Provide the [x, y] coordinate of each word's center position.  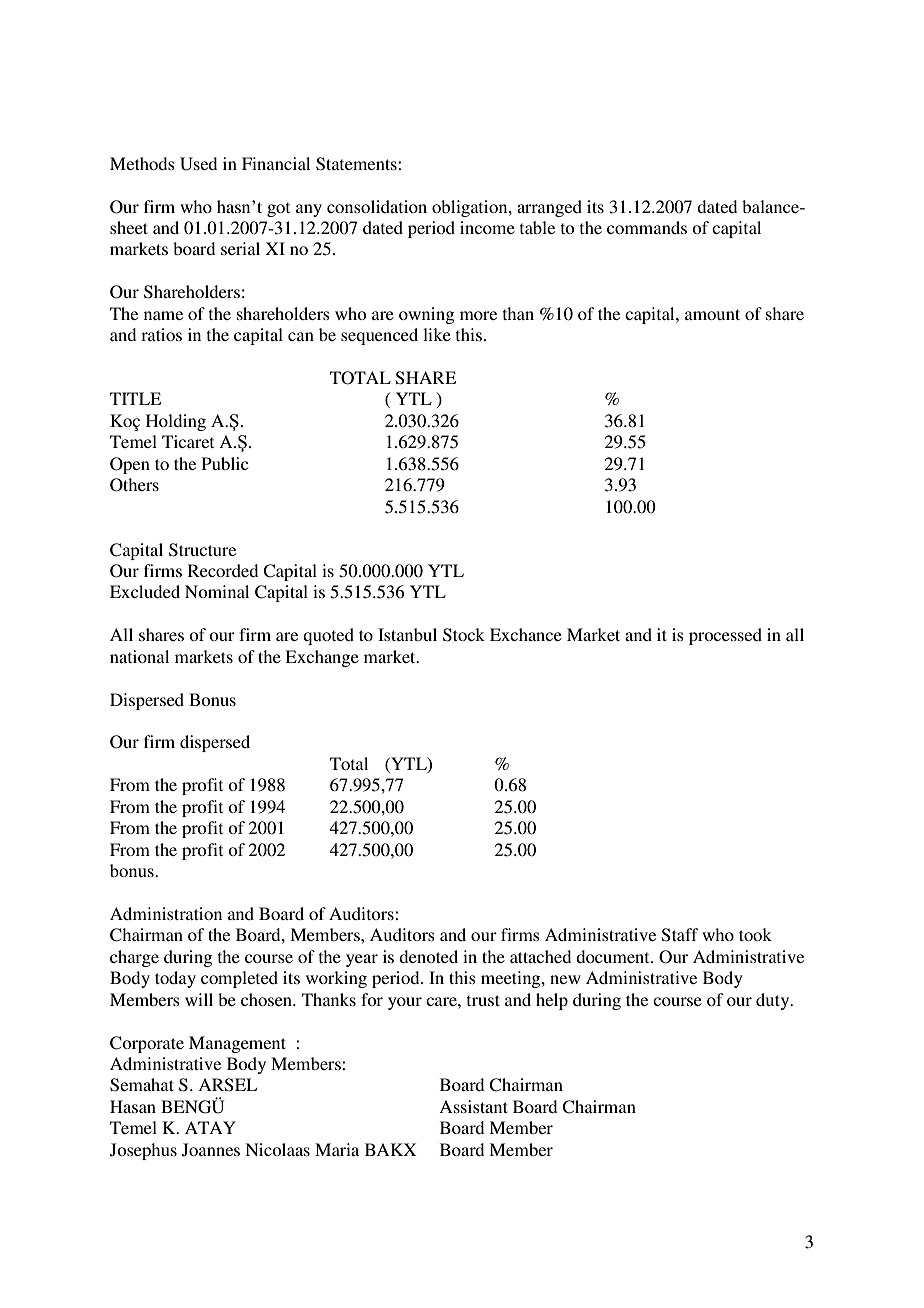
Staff [680, 935]
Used [198, 164]
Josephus [143, 1151]
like [437, 334]
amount [712, 314]
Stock [464, 635]
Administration [166, 913]
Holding [176, 422]
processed [725, 636]
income [487, 227]
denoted [428, 956]
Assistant [473, 1106]
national [139, 656]
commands [647, 227]
